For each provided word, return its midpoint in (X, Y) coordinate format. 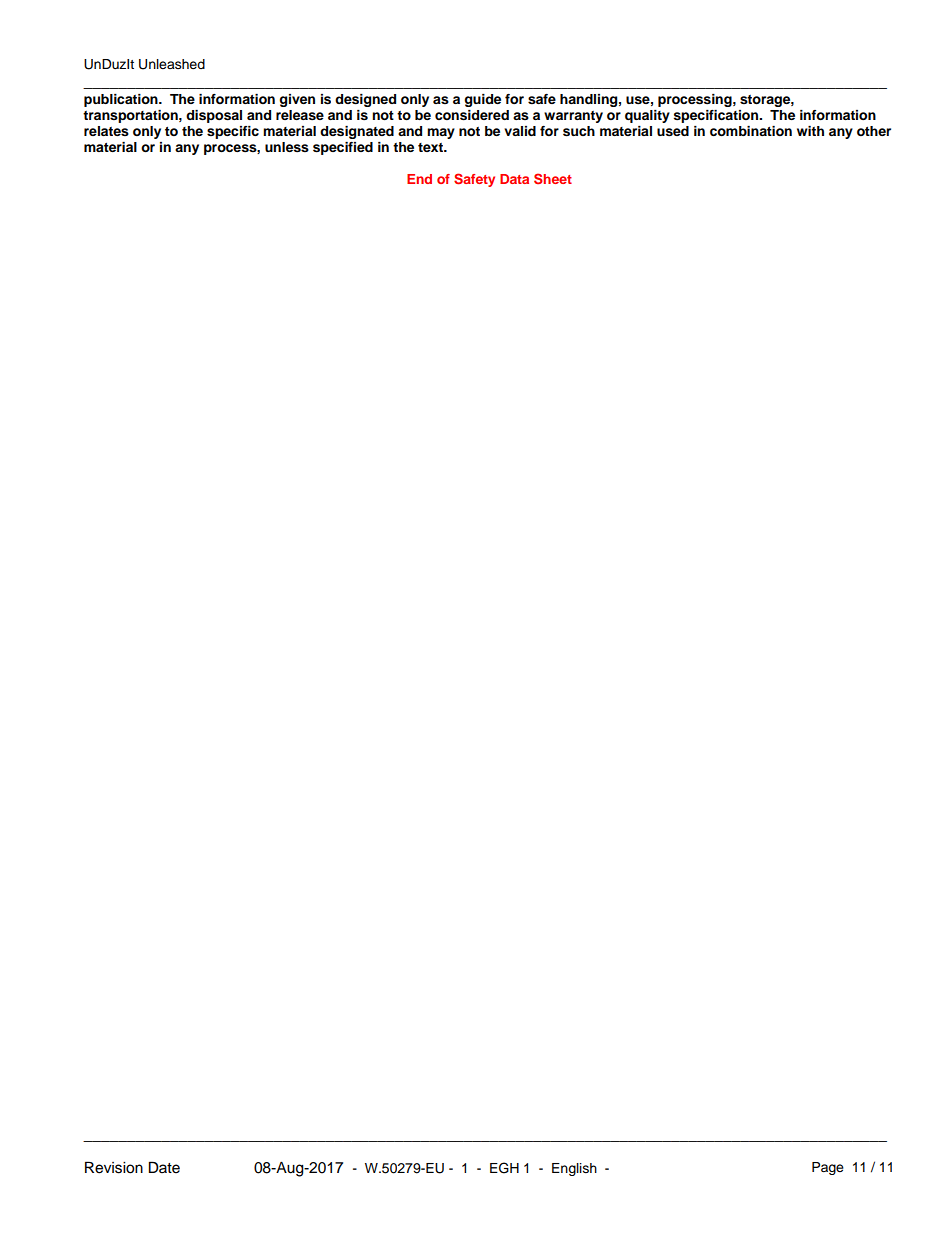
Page (828, 1168)
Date (164, 1167)
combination (751, 131)
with (810, 131)
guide (482, 100)
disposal (214, 116)
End (419, 179)
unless (287, 147)
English (574, 1169)
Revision (114, 1167)
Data (514, 179)
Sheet (553, 178)
